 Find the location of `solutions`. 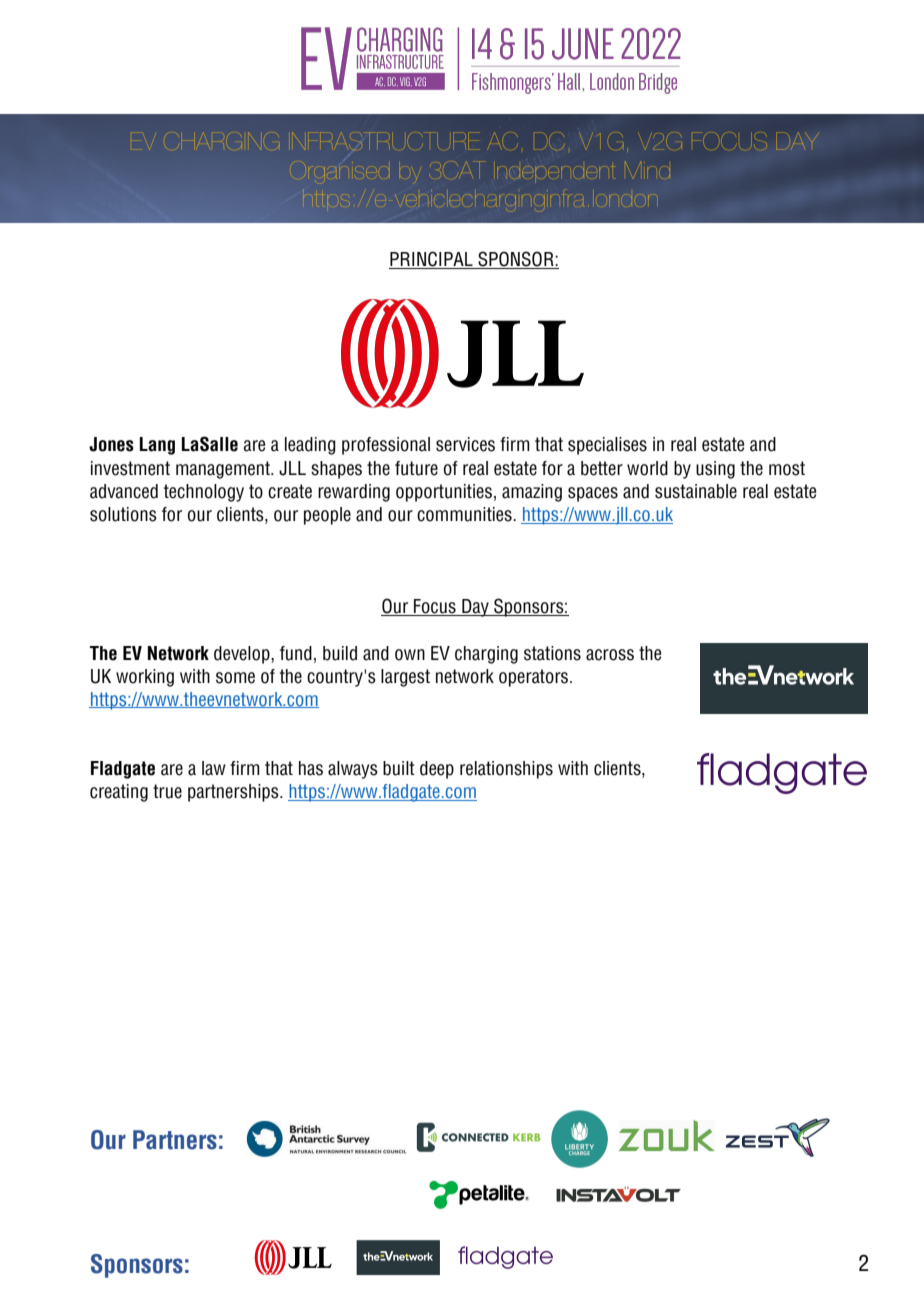

solutions is located at coordinates (123, 514).
